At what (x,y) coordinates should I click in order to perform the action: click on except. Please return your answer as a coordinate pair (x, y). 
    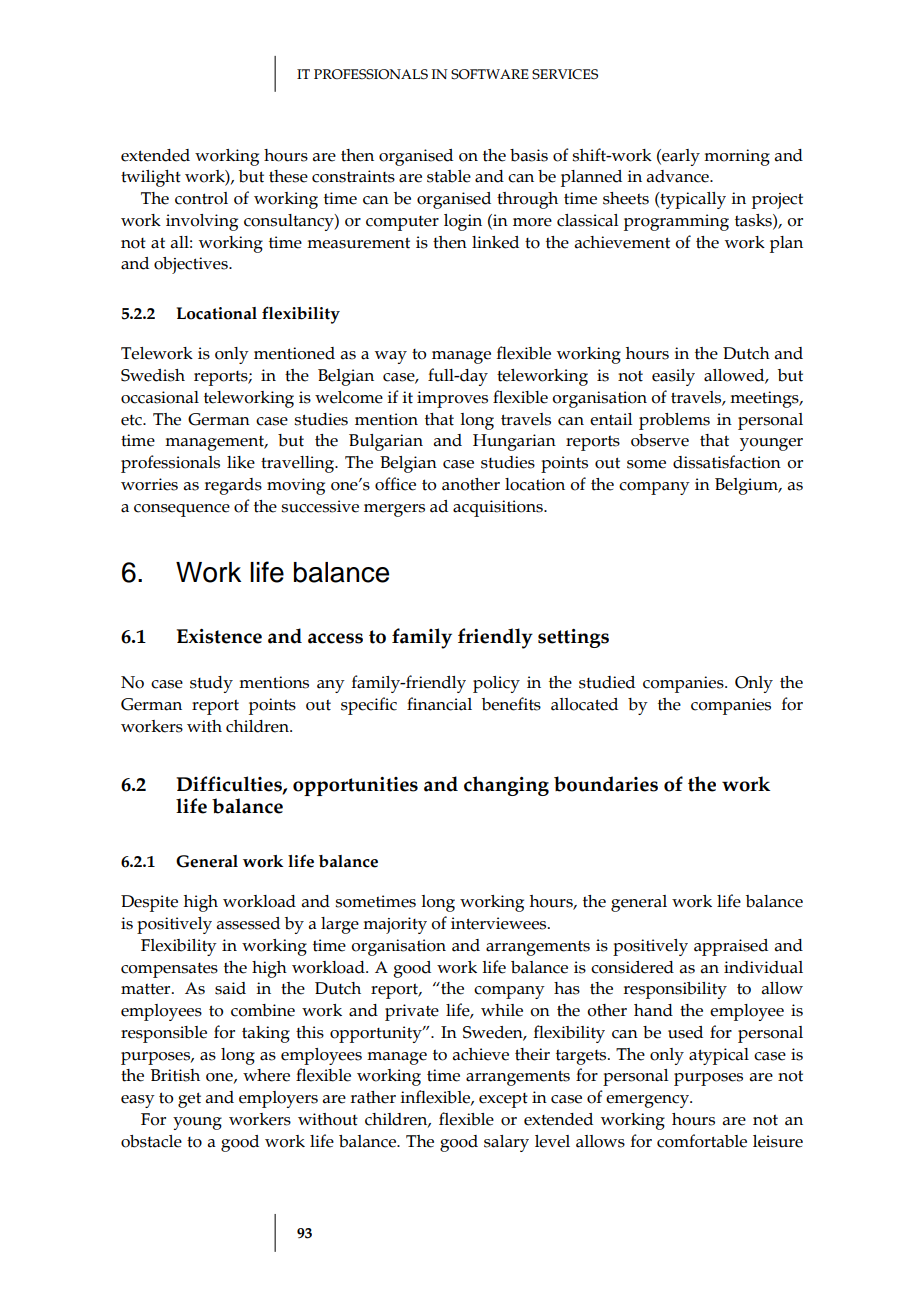
    Looking at the image, I should click on (503, 1100).
